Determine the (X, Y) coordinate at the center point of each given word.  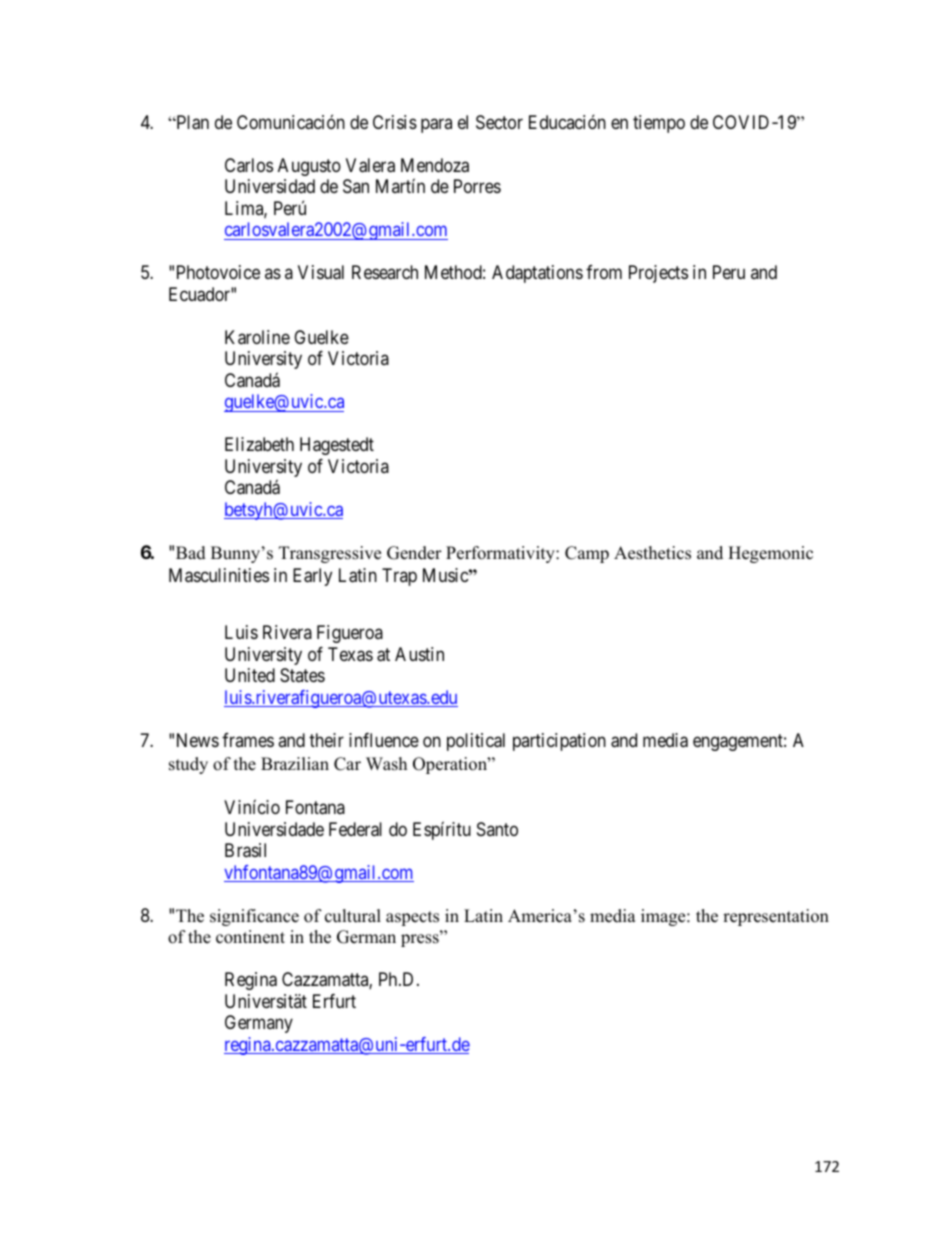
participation (559, 742)
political (476, 742)
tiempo (659, 124)
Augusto (309, 167)
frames (248, 740)
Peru (729, 272)
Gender (414, 553)
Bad (191, 553)
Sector (499, 122)
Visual (321, 272)
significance (254, 917)
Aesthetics (652, 553)
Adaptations (537, 274)
